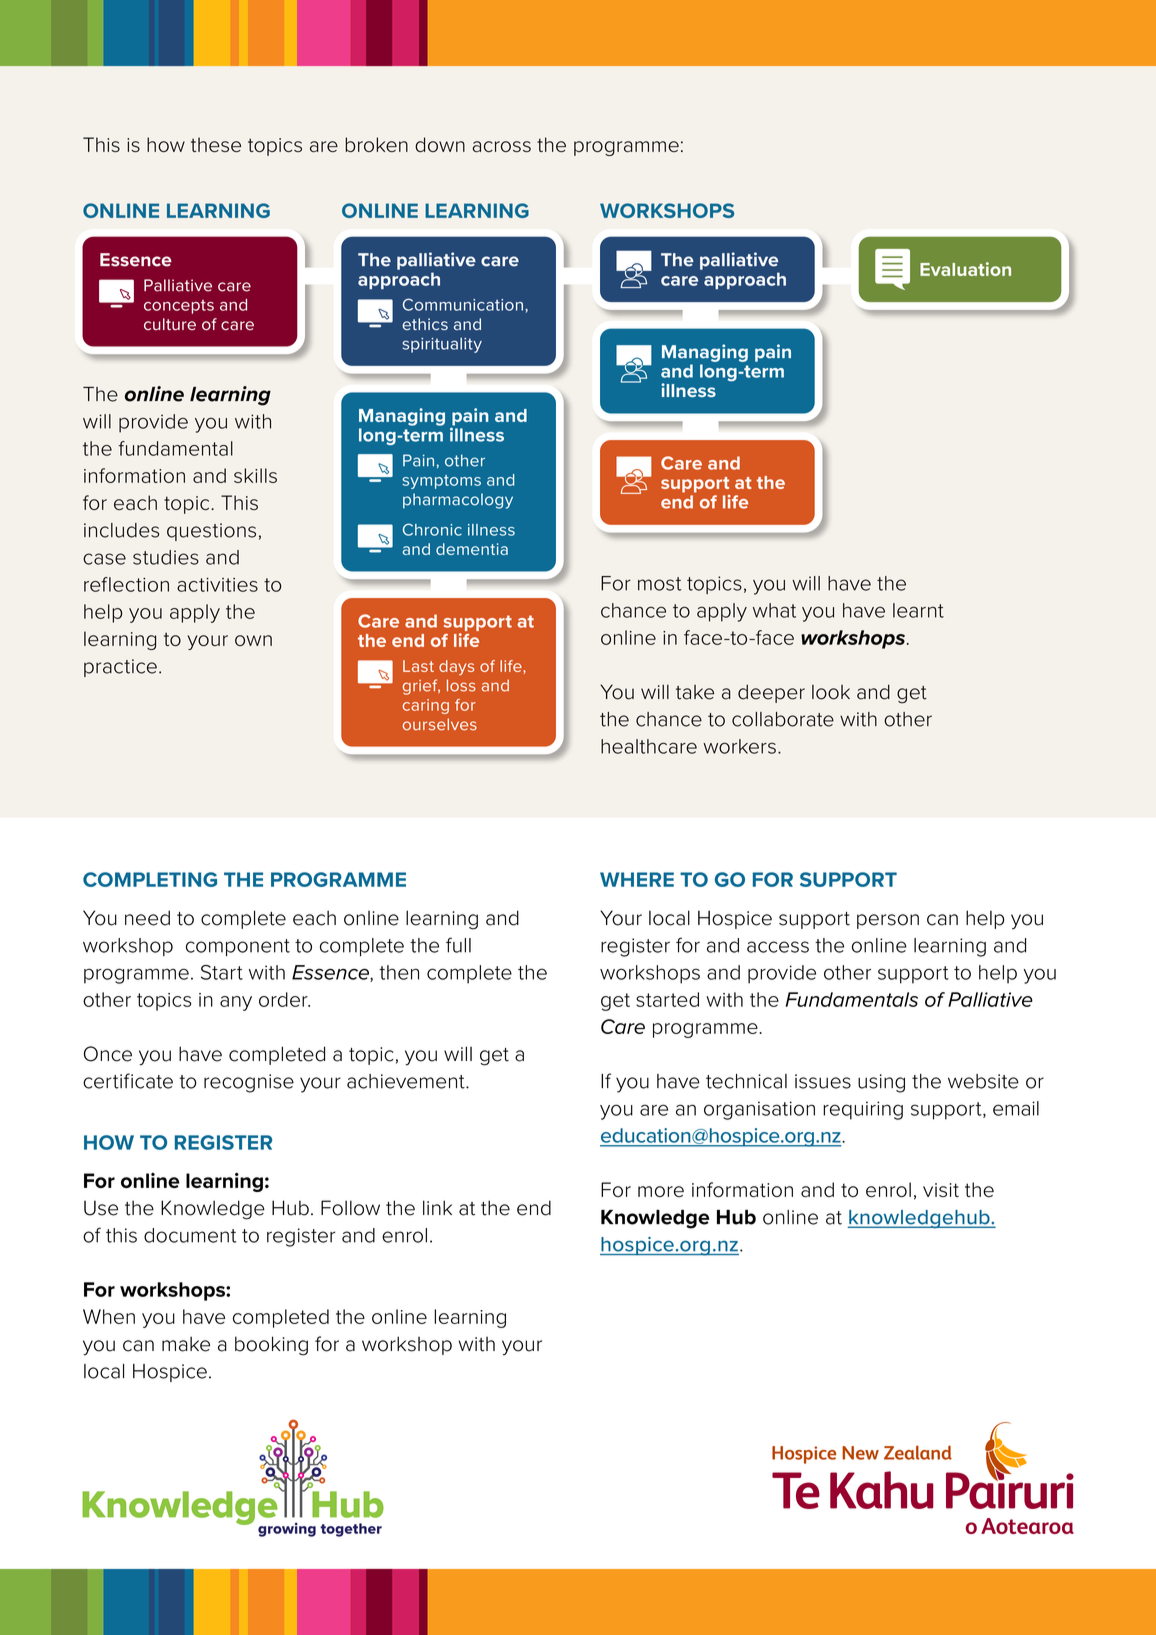  I want to click on look, so click(831, 692).
